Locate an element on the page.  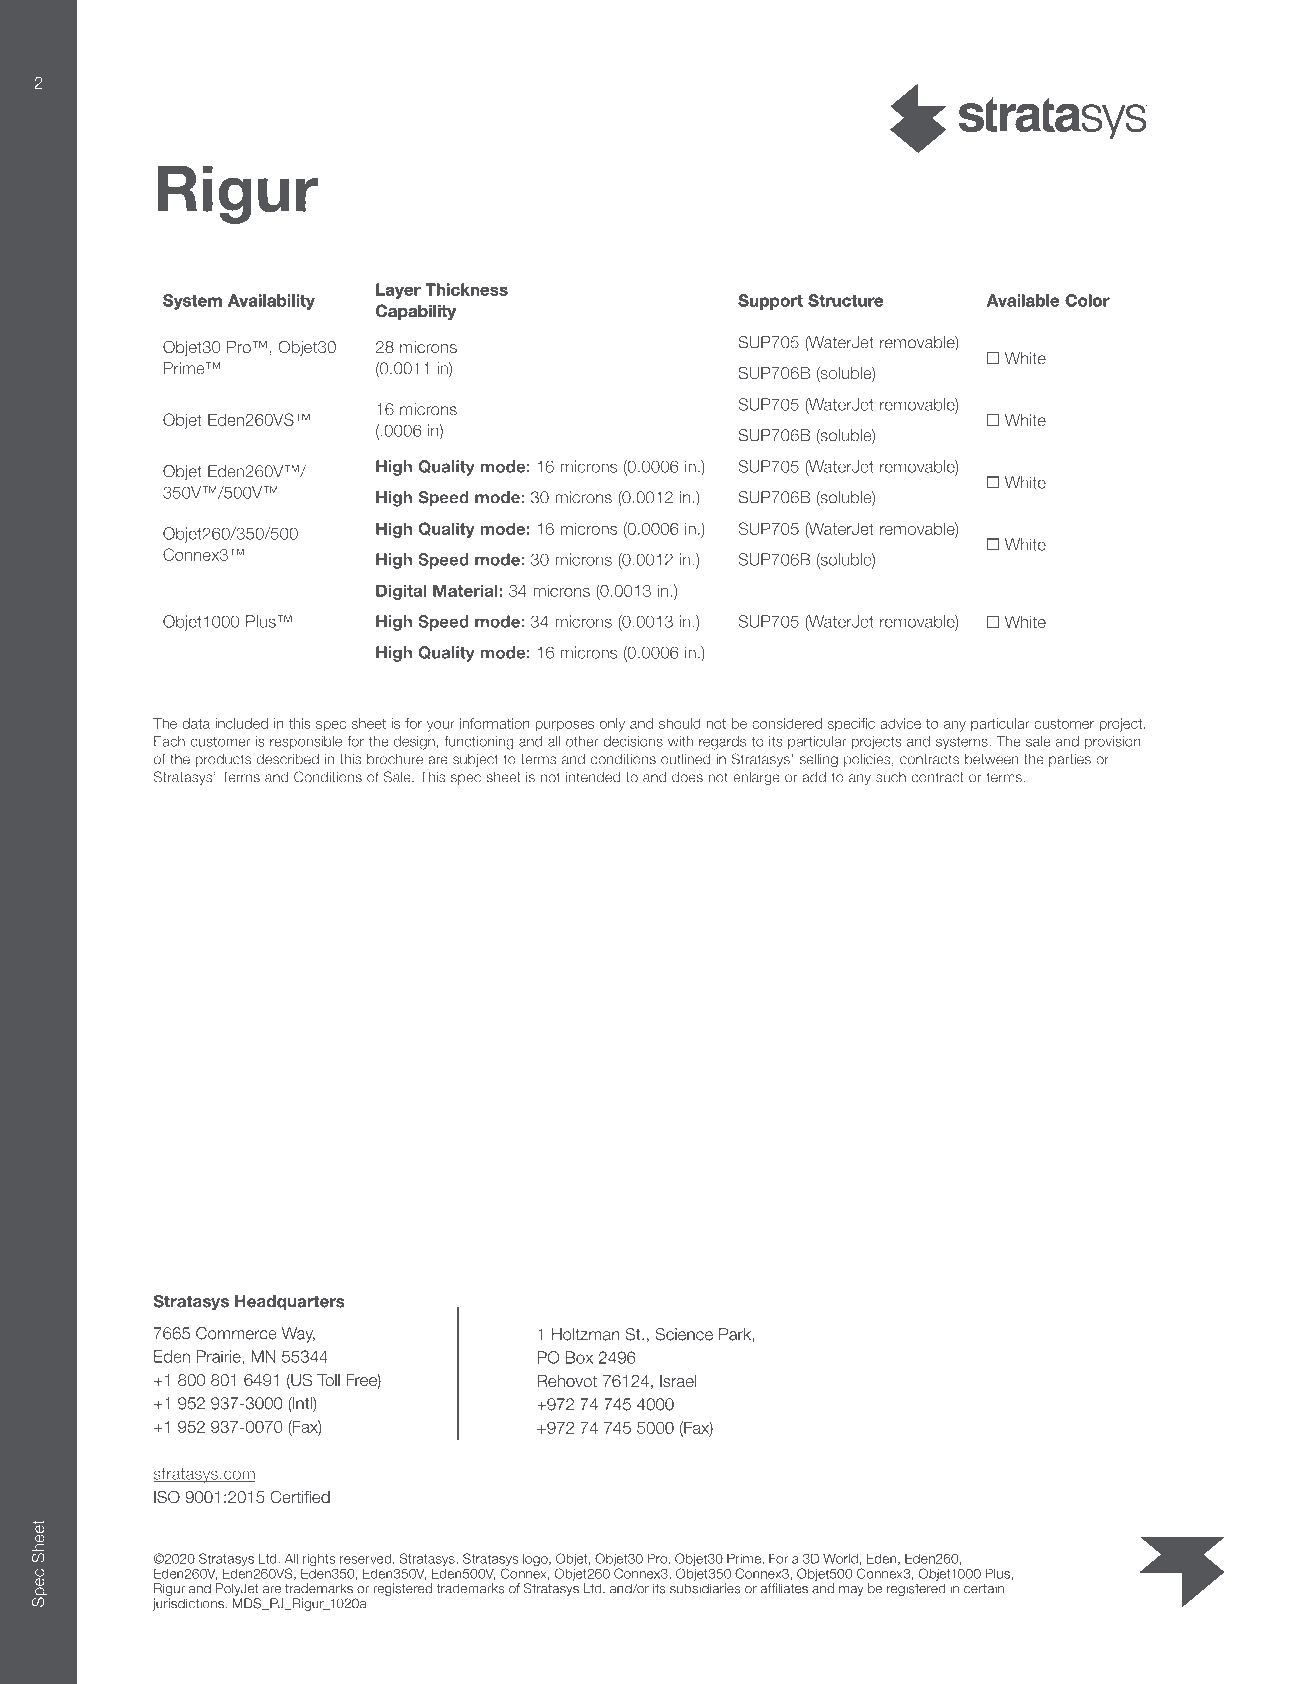
advice is located at coordinates (900, 723).
